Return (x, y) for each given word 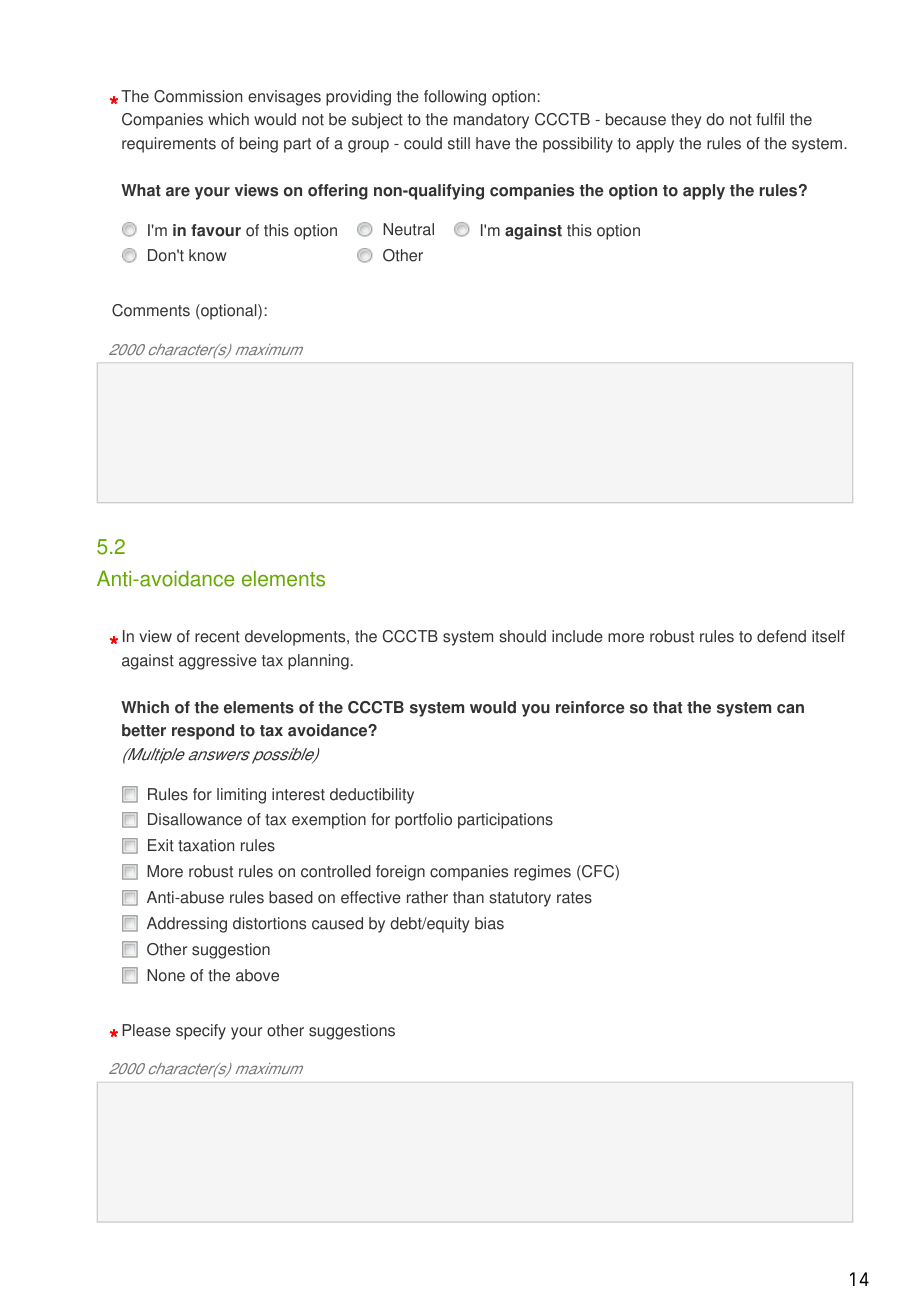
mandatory (491, 121)
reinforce (590, 707)
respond (203, 732)
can (790, 709)
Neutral (408, 229)
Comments (151, 310)
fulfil (770, 119)
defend (781, 636)
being (259, 145)
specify (201, 1032)
